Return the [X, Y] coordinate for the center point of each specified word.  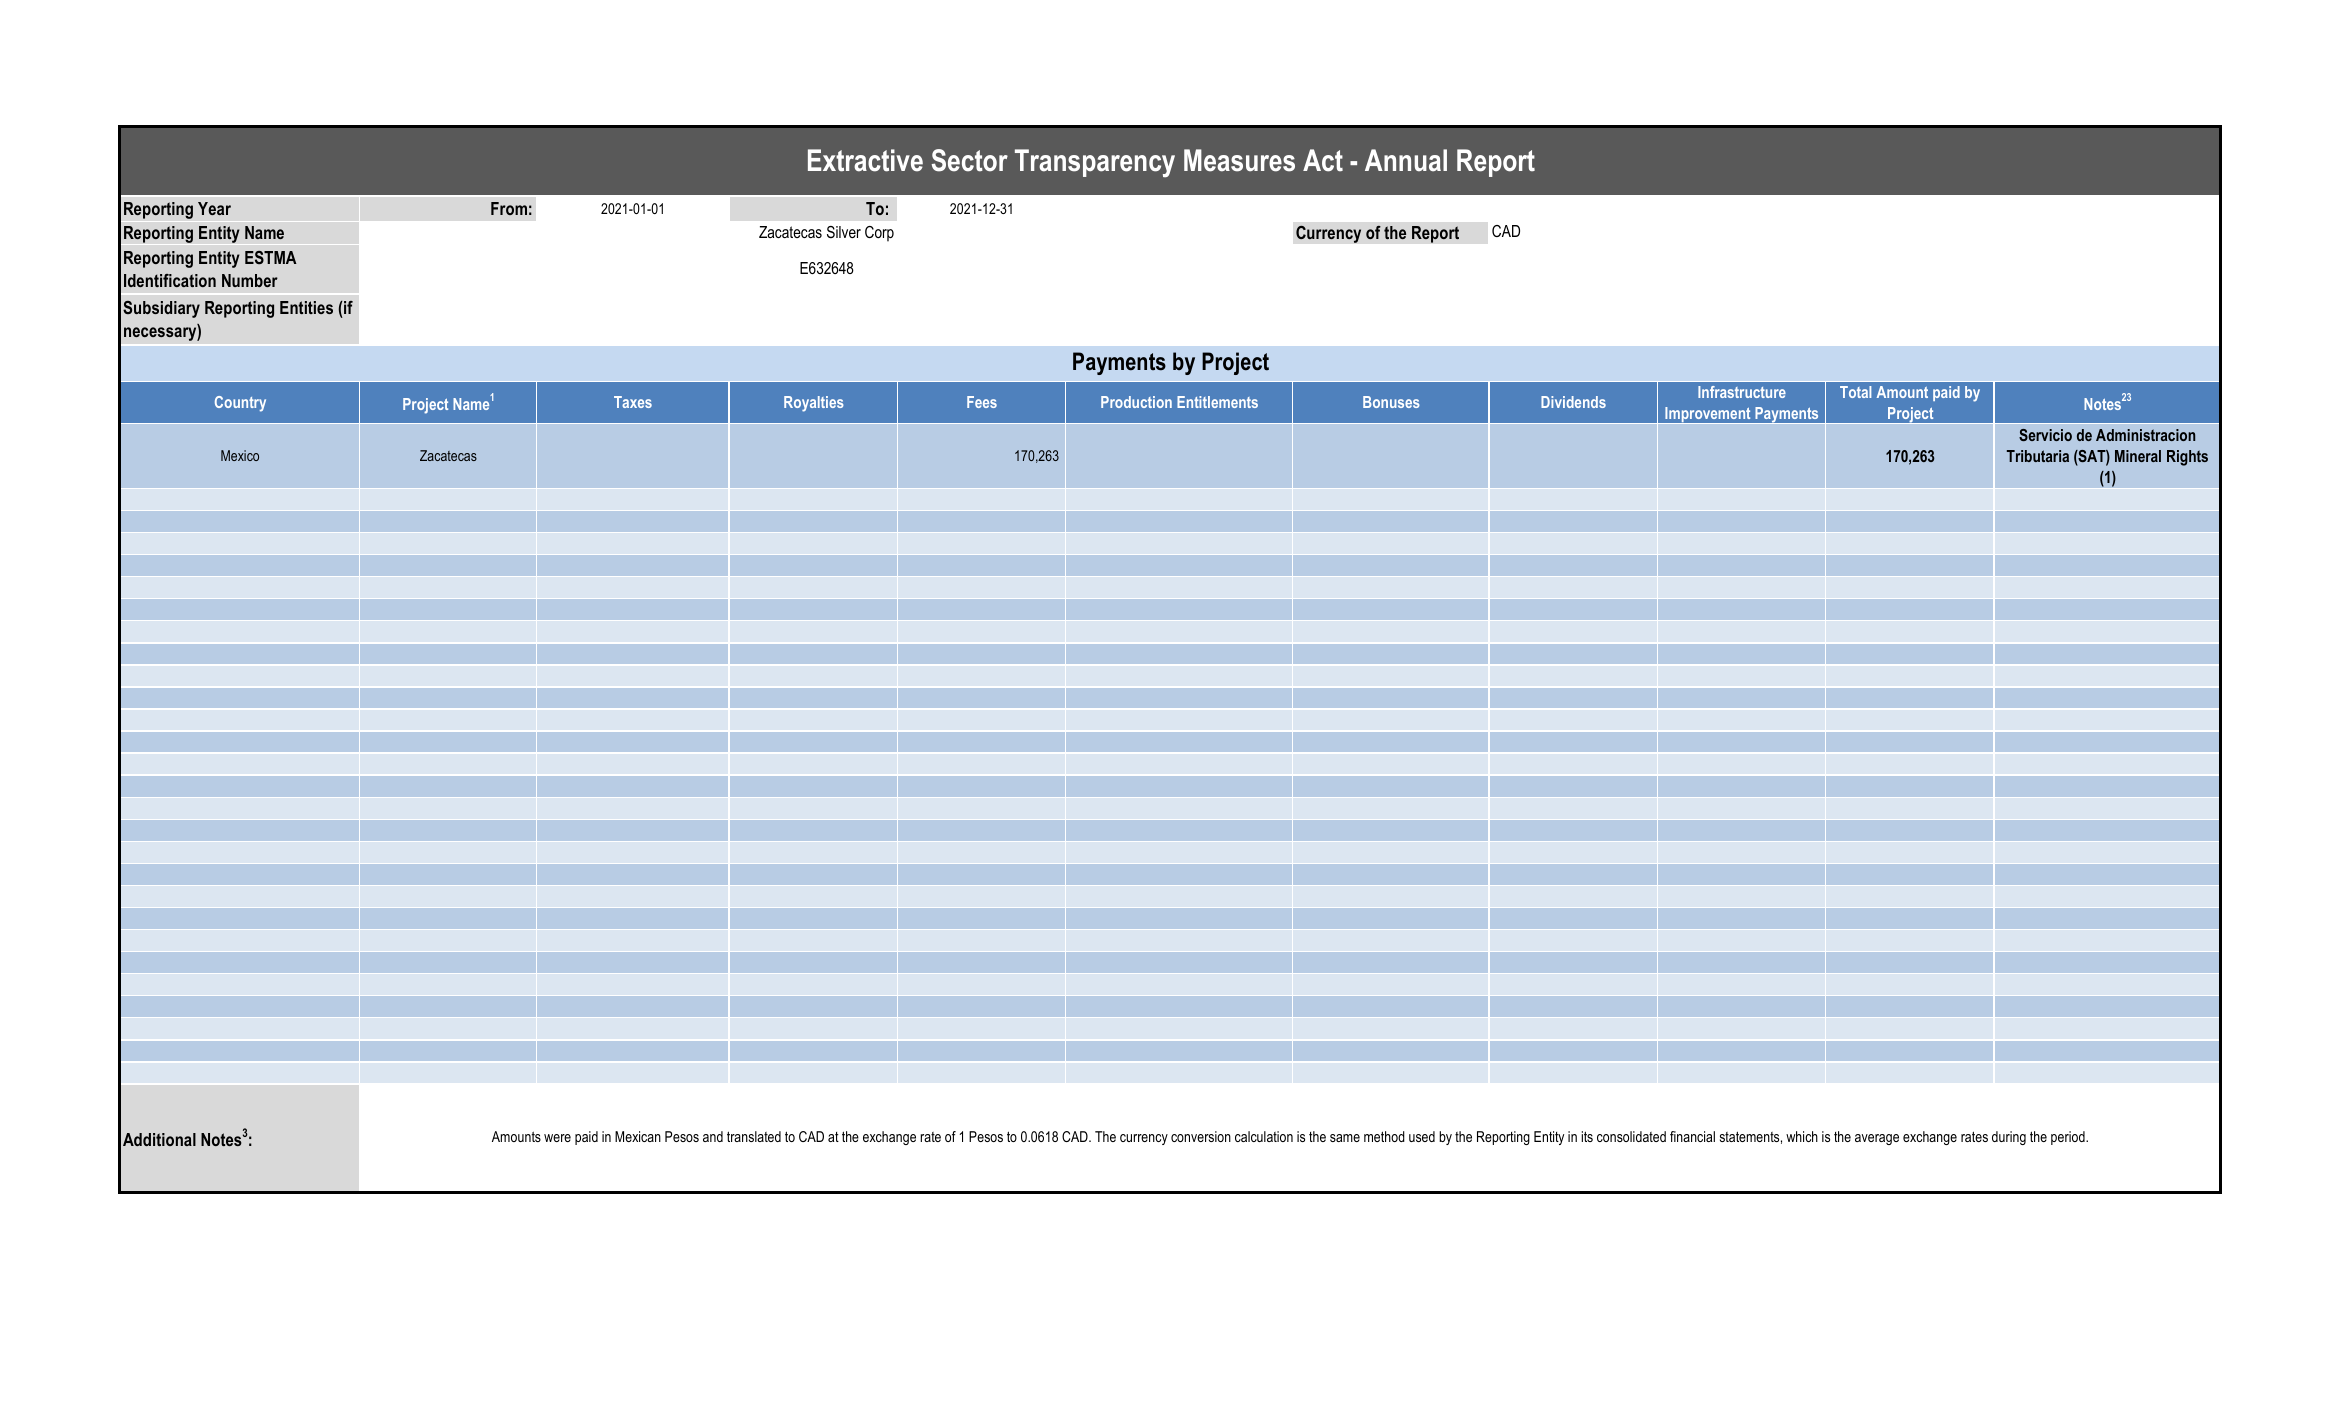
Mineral [2138, 456]
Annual [1406, 160]
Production [1136, 402]
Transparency [1095, 163]
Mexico [240, 455]
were [557, 1138]
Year [214, 208]
